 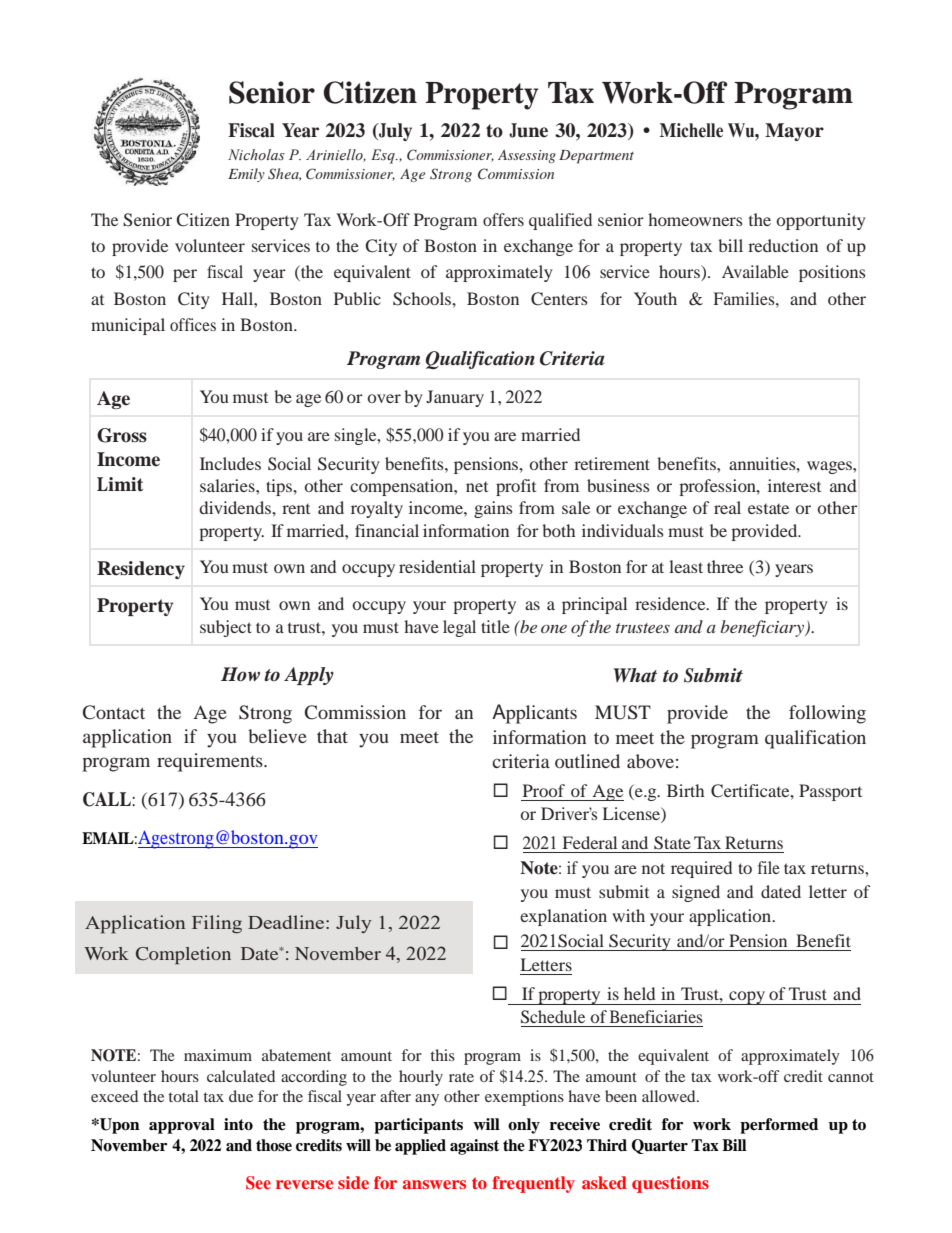 What do you see at coordinates (459, 628) in the page?
I see `legal` at bounding box center [459, 628].
